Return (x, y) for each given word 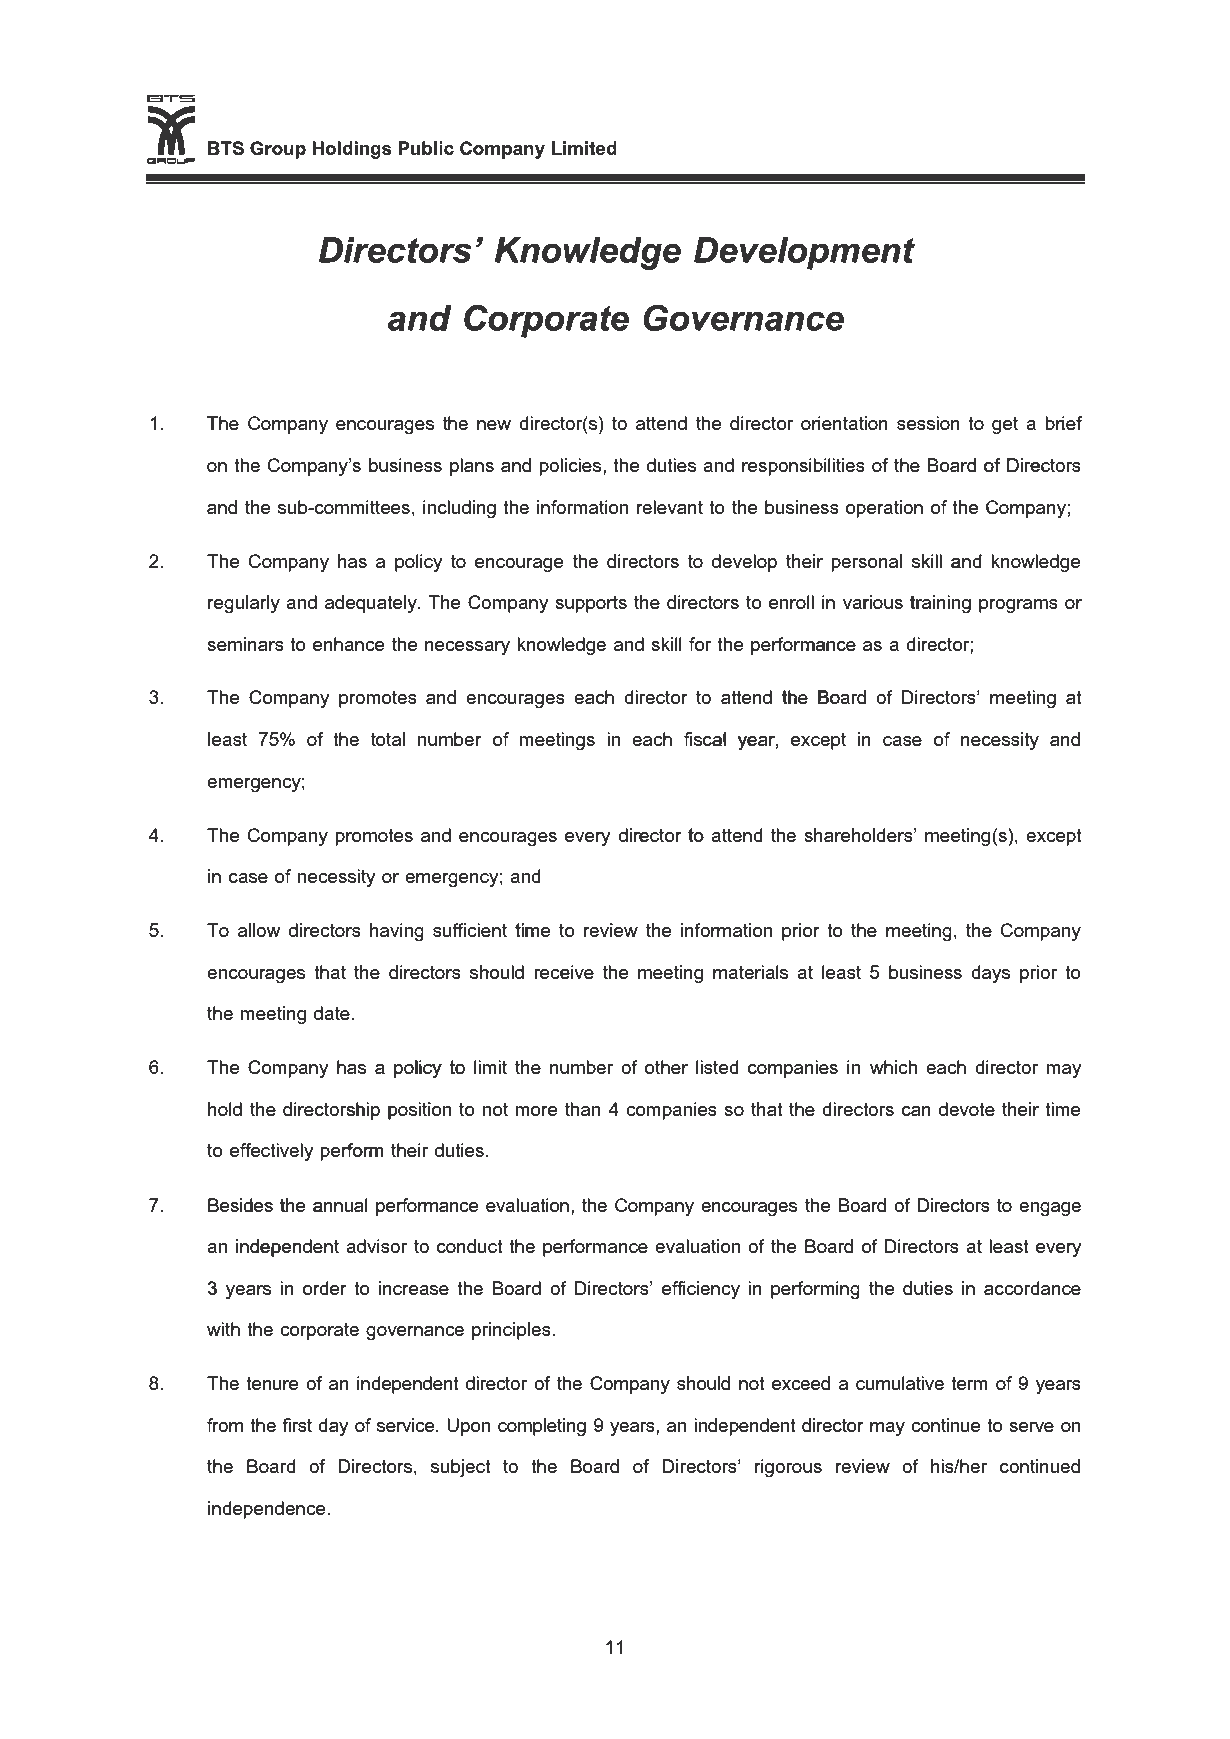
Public (426, 148)
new (494, 425)
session (928, 423)
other (666, 1067)
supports (591, 604)
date (332, 1013)
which (893, 1067)
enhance (348, 644)
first (297, 1425)
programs (1018, 606)
